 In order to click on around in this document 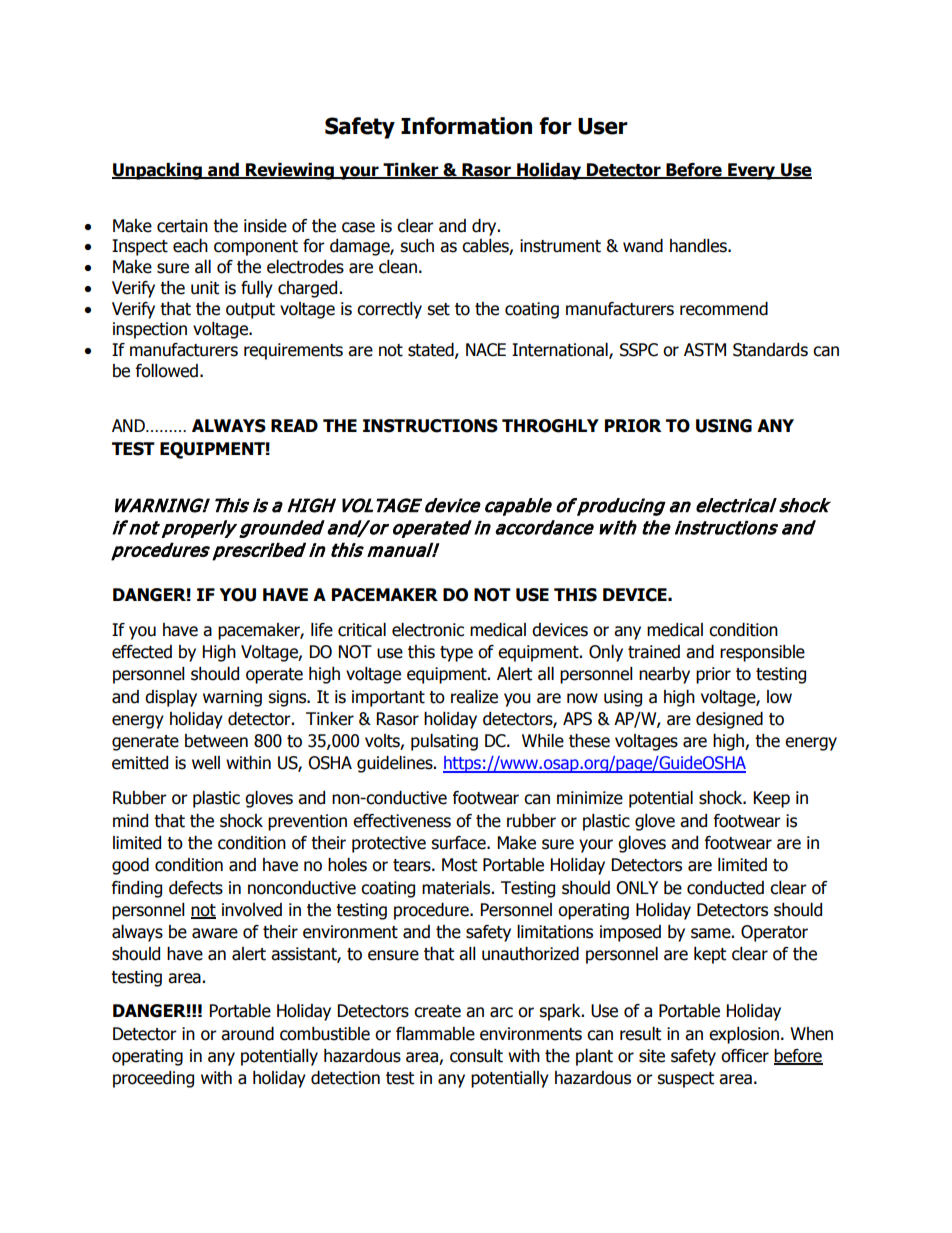, I will do `click(247, 1034)`.
